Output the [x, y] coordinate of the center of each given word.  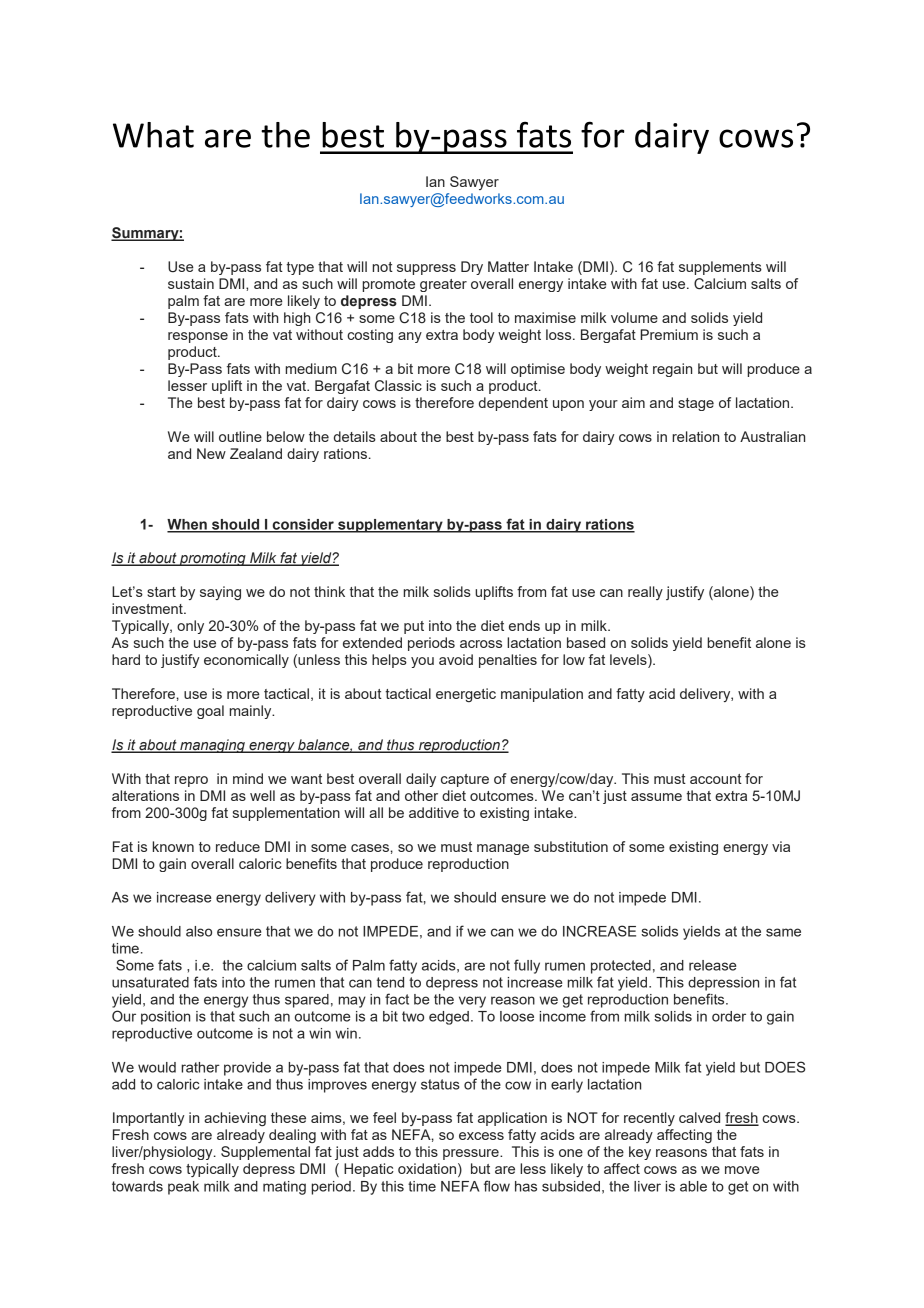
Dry [472, 268]
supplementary [390, 526]
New [211, 453]
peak [183, 1188]
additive [434, 812]
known [173, 846]
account [716, 779]
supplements [720, 268]
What [153, 135]
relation [695, 436]
